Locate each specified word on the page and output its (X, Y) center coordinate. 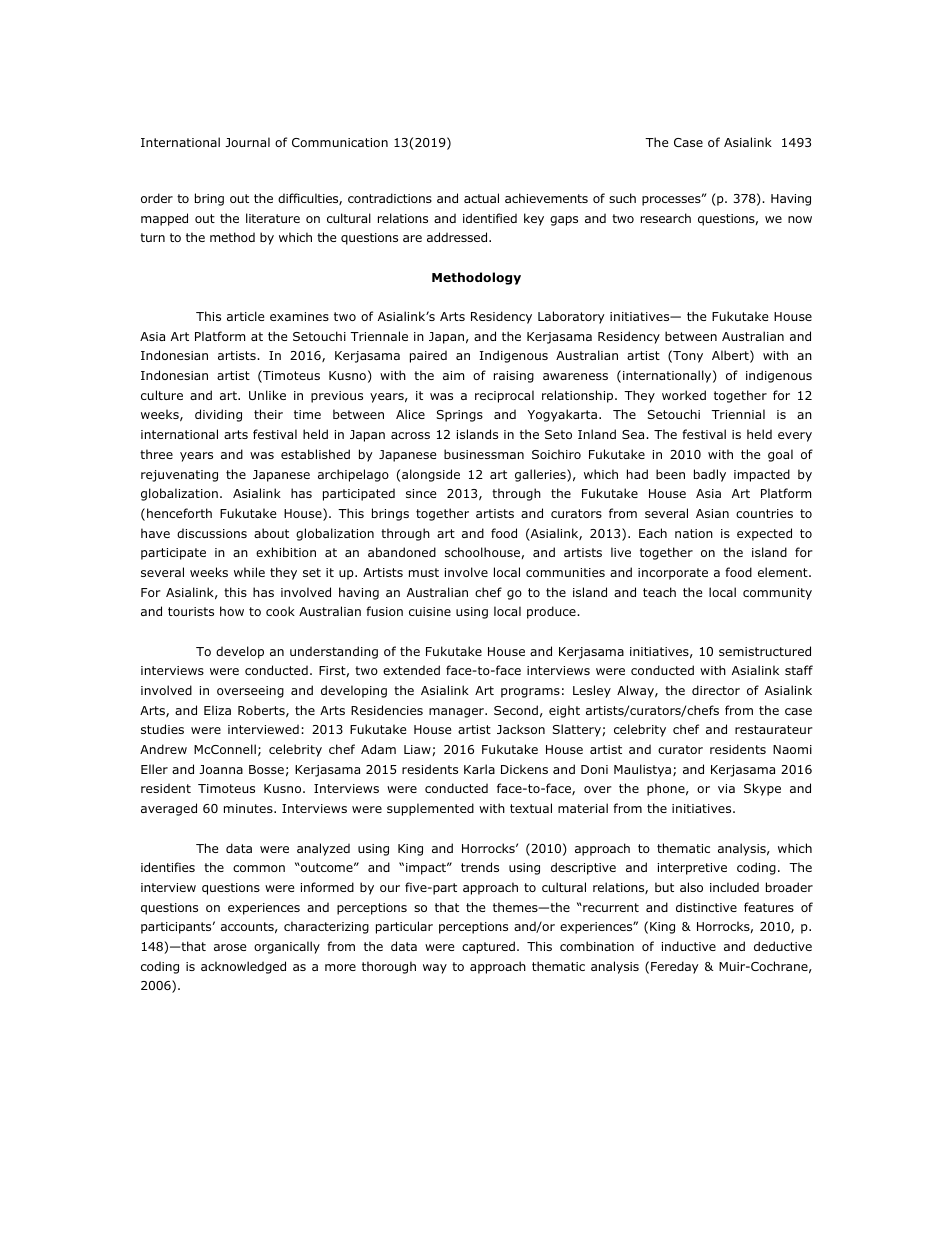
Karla (479, 769)
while (249, 572)
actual (481, 198)
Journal (247, 142)
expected (764, 534)
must (424, 572)
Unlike (267, 395)
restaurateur (774, 729)
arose (230, 947)
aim (453, 375)
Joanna (221, 769)
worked (684, 395)
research (666, 218)
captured (488, 947)
